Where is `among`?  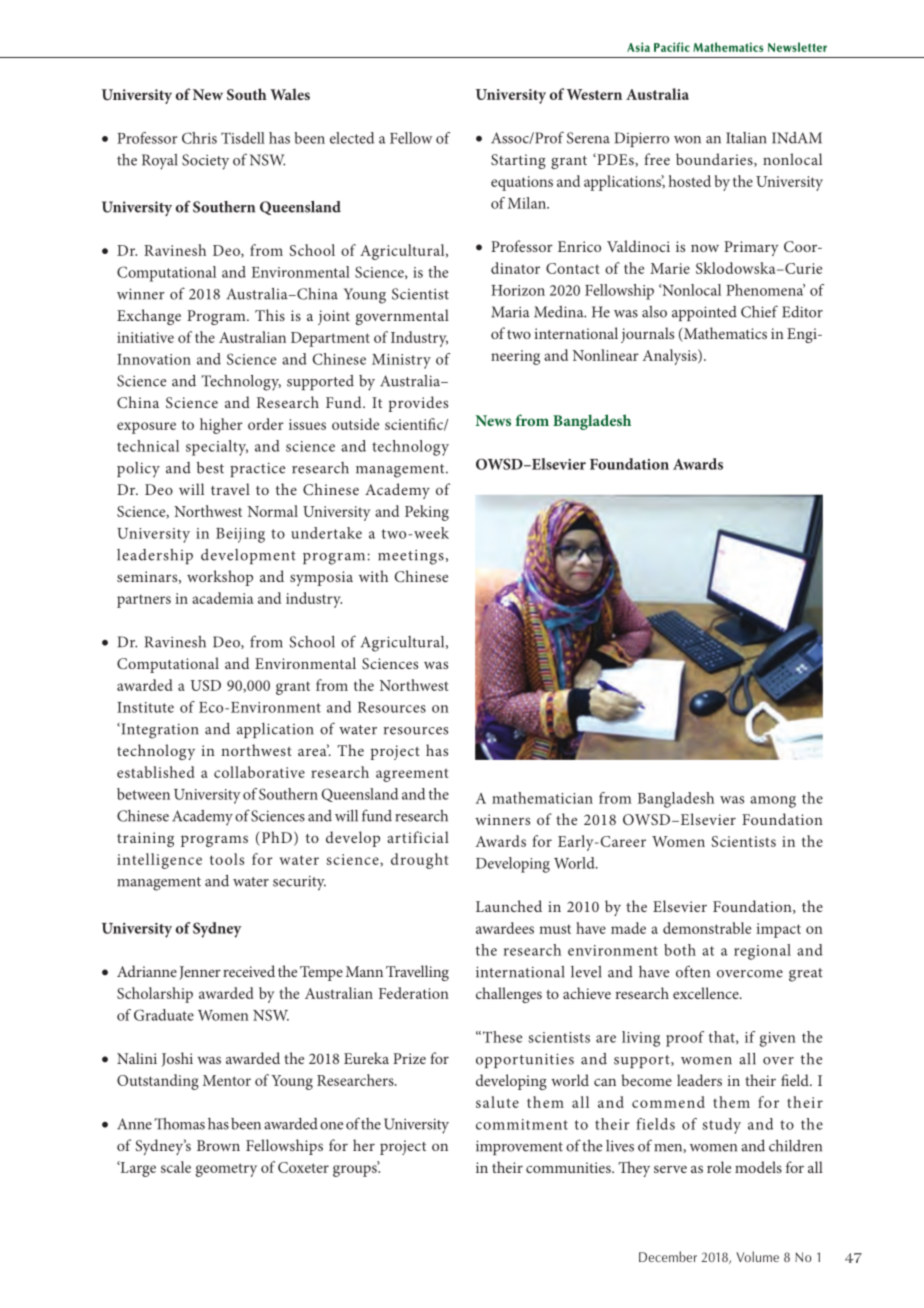
among is located at coordinates (773, 802).
